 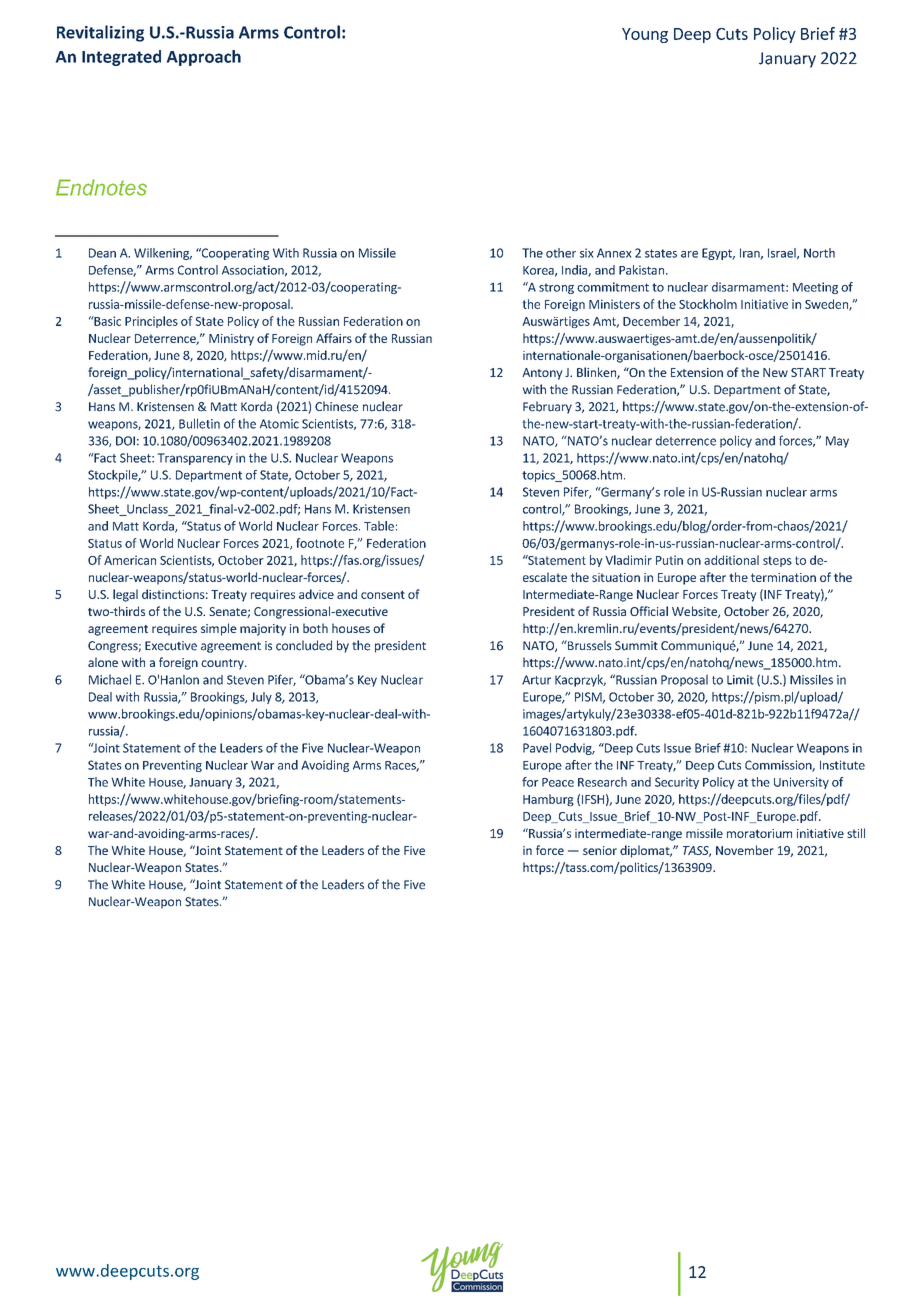 I want to click on Limit, so click(x=740, y=680).
